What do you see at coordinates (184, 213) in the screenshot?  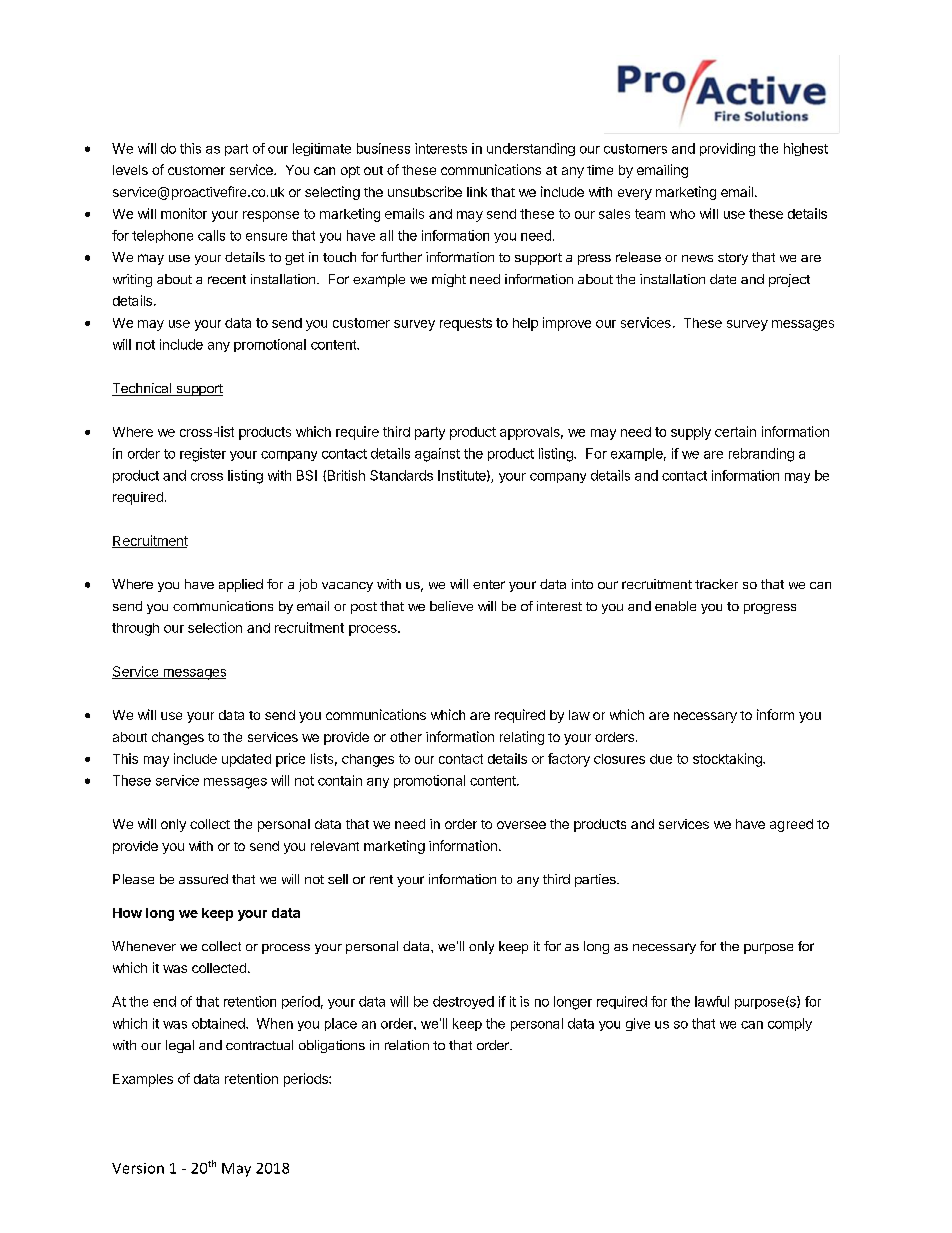 I see `monitor` at bounding box center [184, 213].
